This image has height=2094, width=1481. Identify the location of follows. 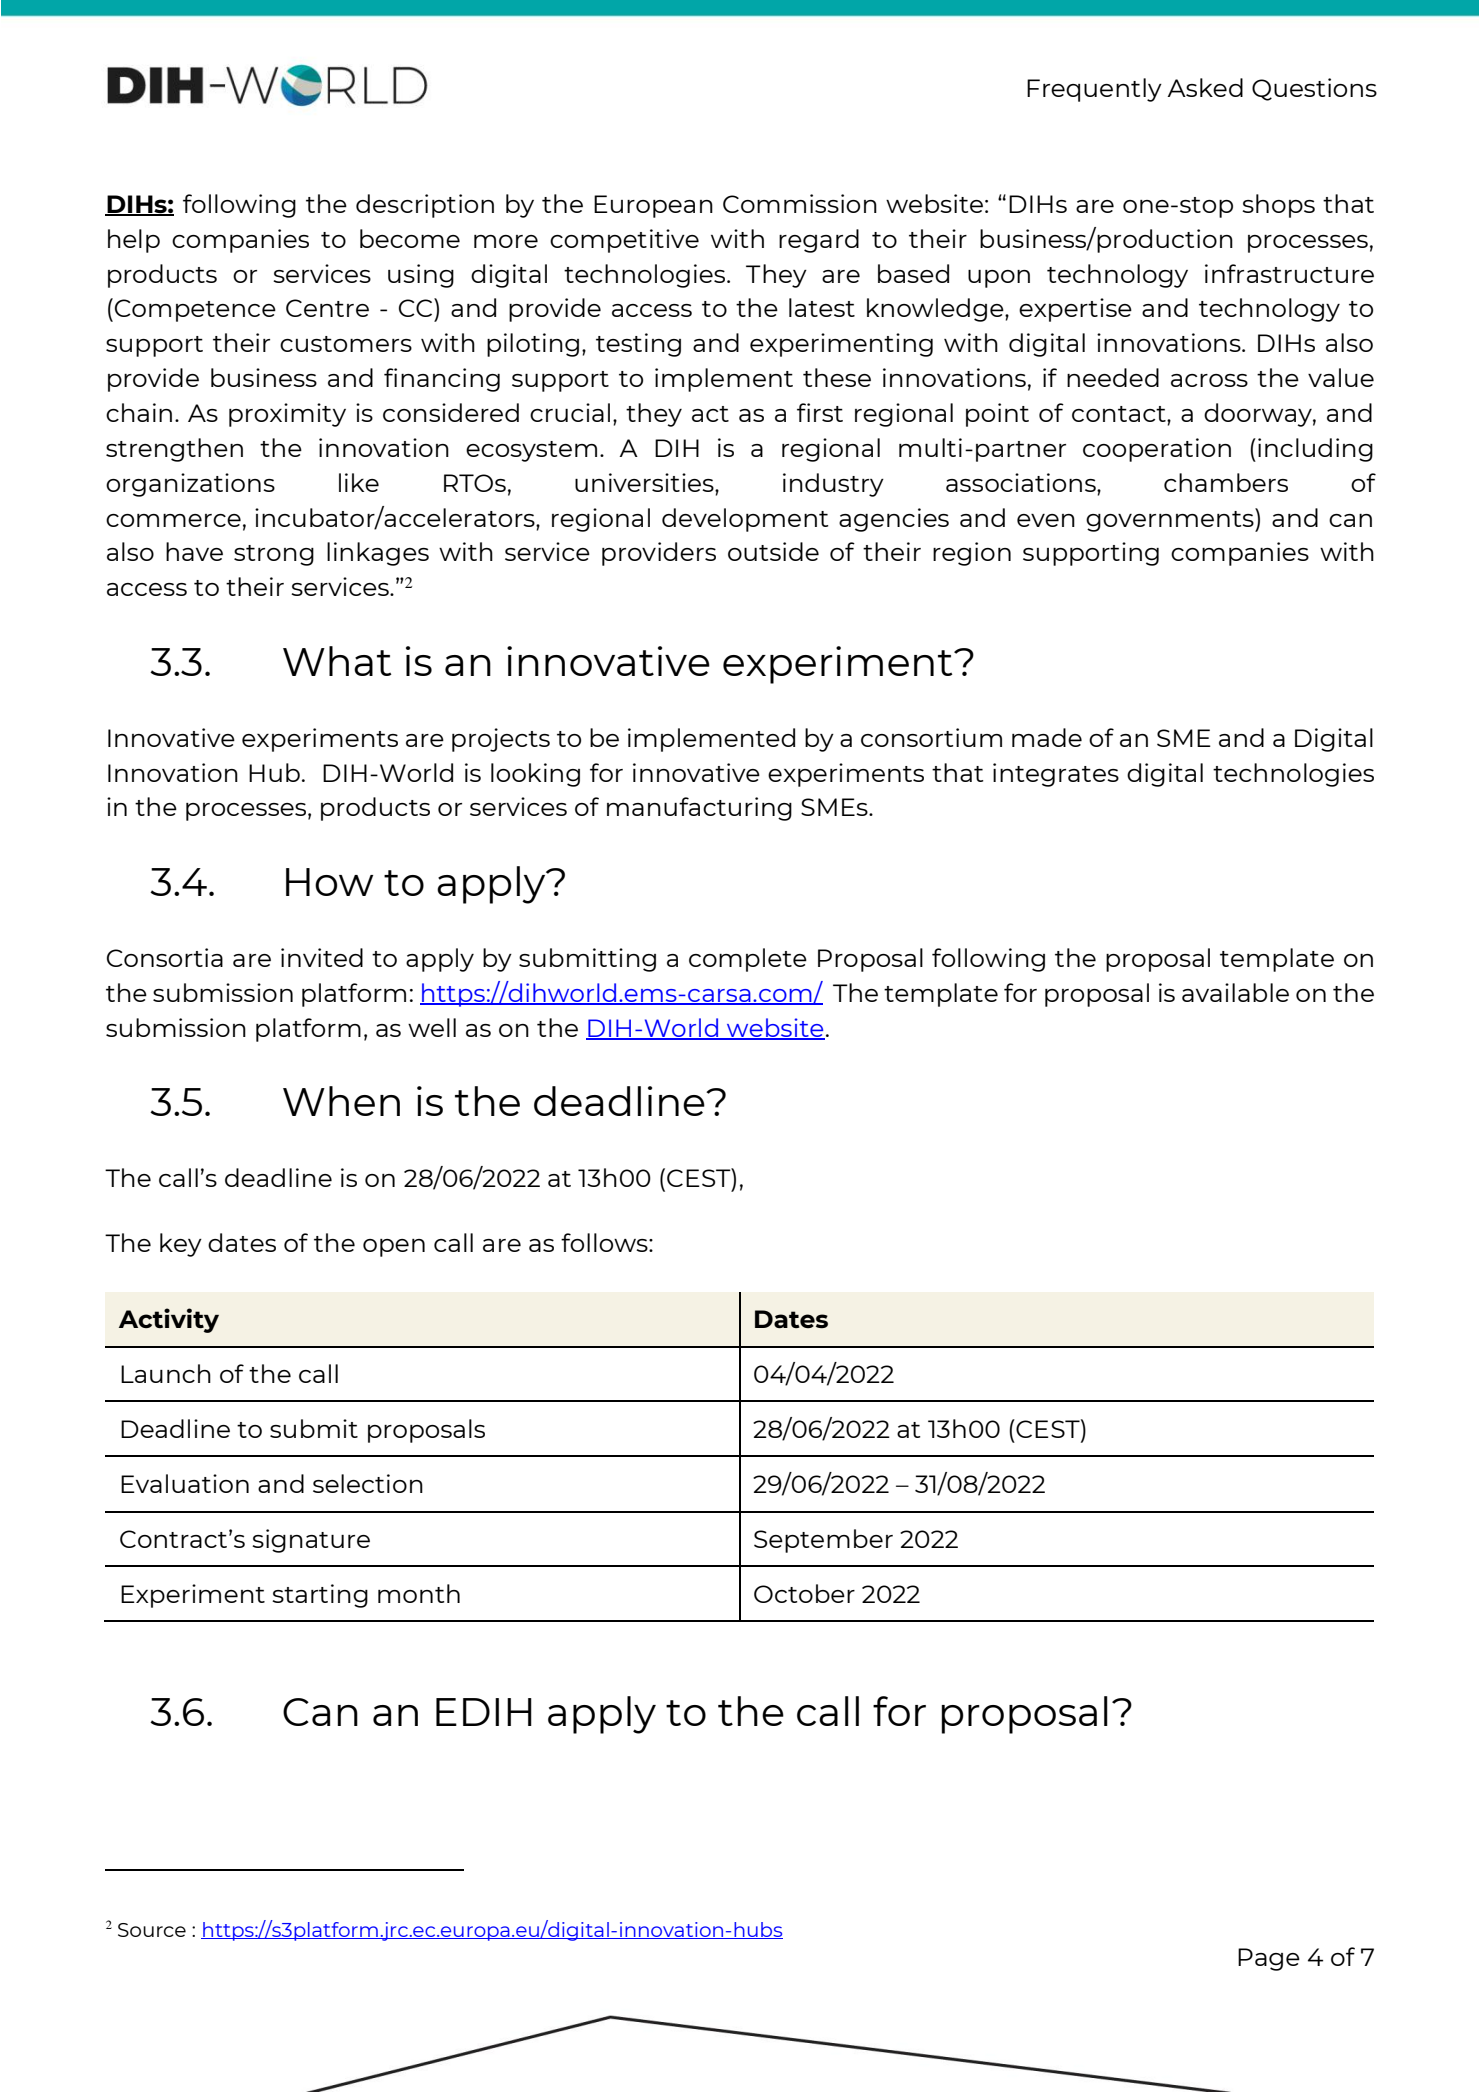
(605, 1242).
